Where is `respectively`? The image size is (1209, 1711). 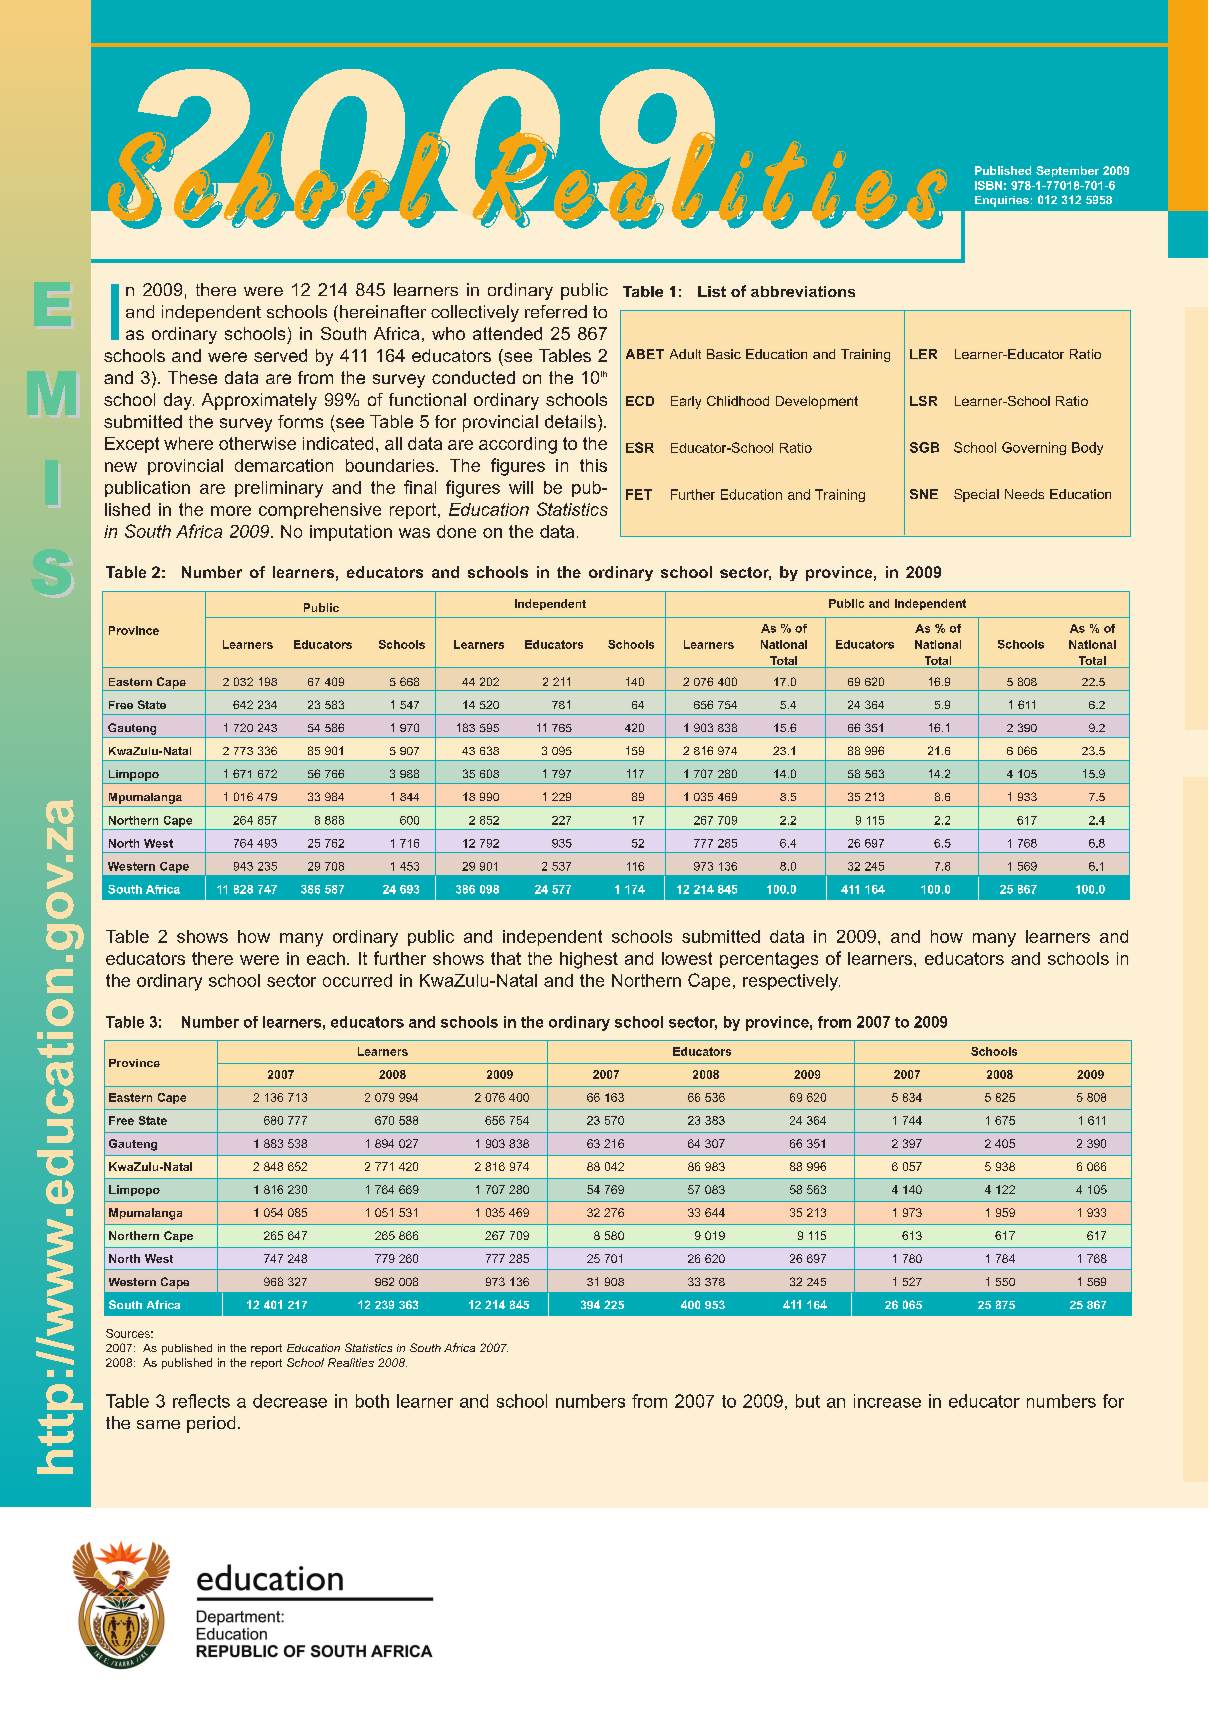
respectively is located at coordinates (791, 982).
